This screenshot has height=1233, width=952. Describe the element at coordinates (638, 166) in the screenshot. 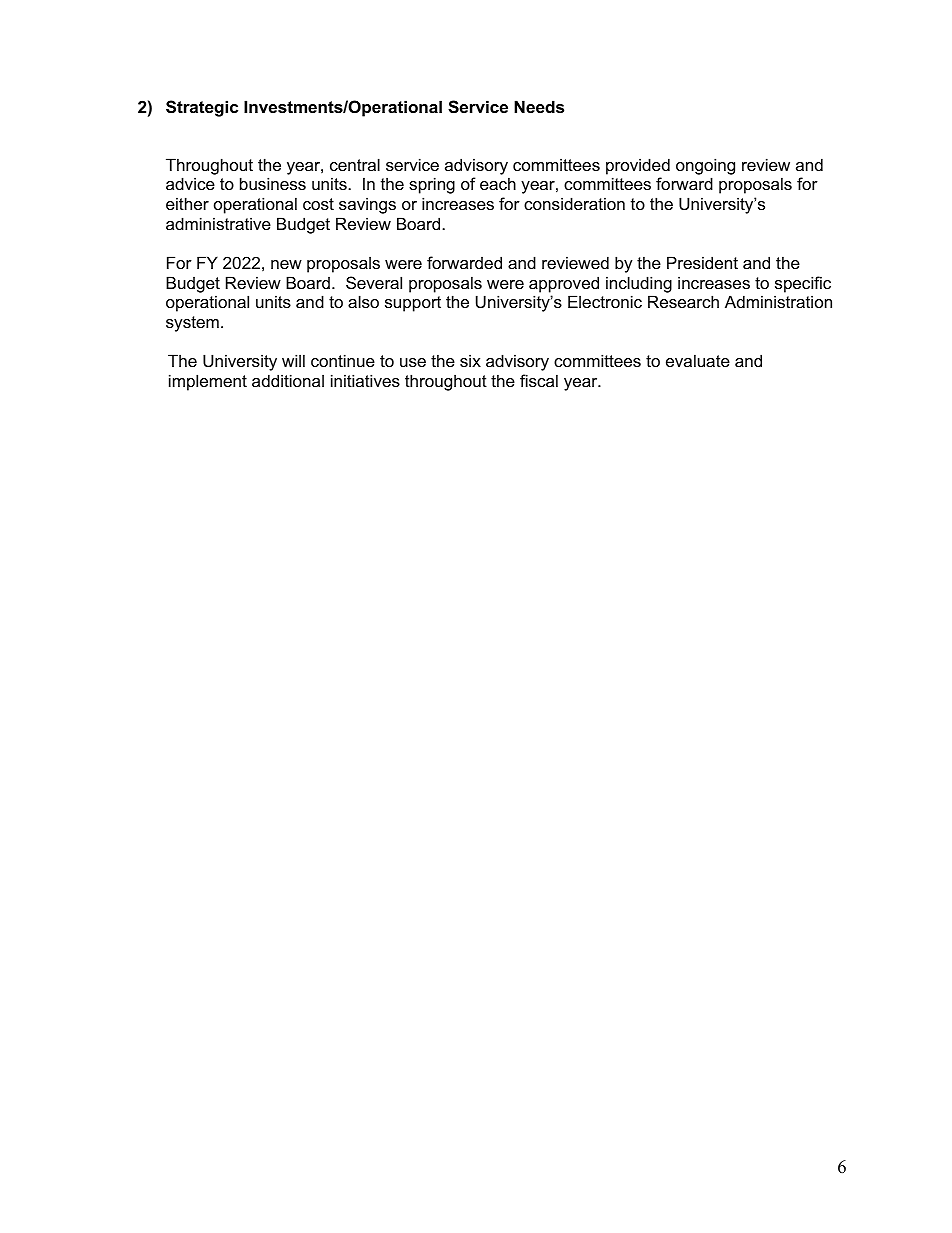

I see `provided` at that location.
